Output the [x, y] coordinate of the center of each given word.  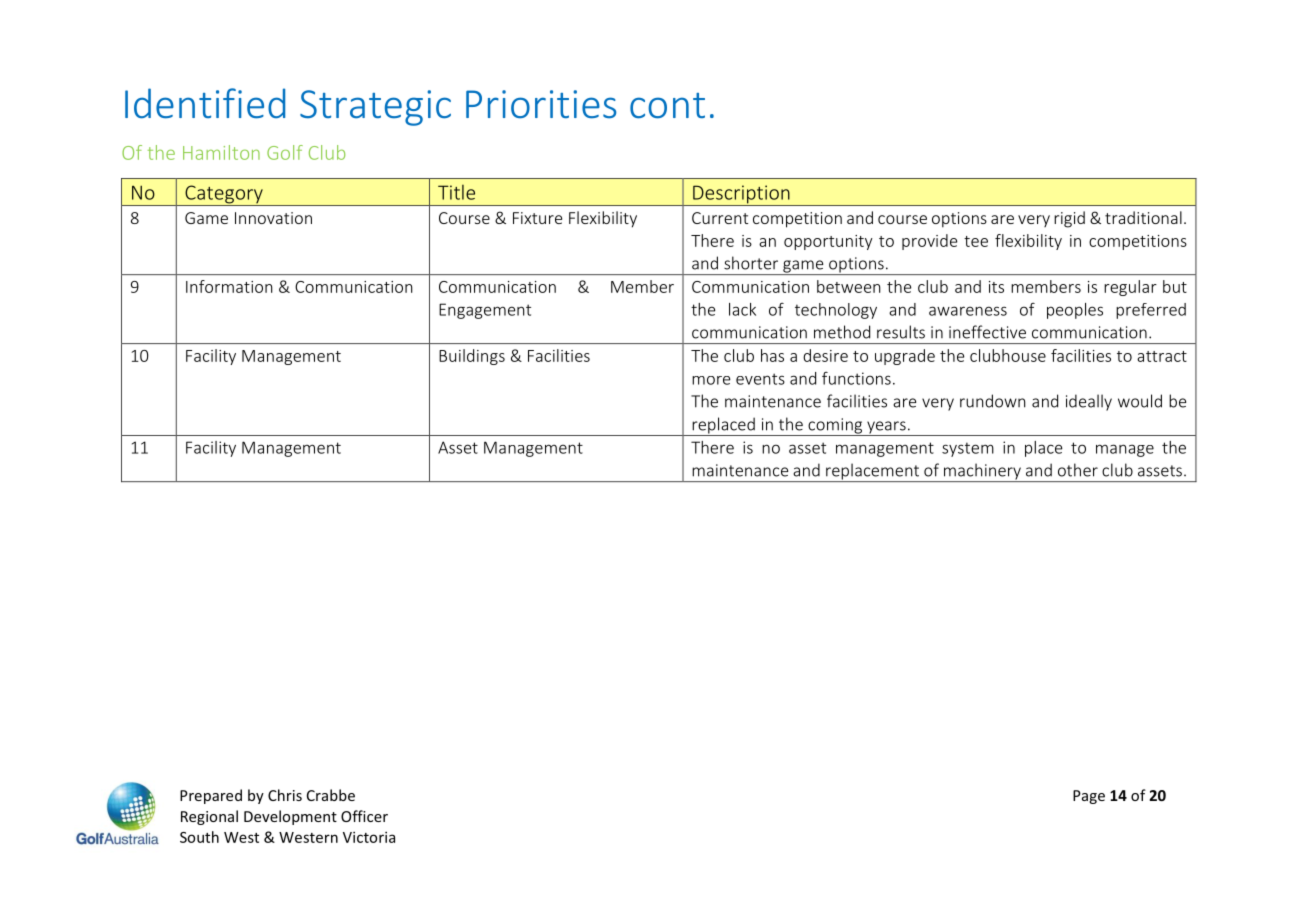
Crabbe [331, 795]
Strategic [375, 108]
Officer [364, 816]
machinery [982, 472]
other [1078, 470]
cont [667, 106]
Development [290, 817]
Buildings [472, 357]
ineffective [987, 332]
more [711, 380]
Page [1089, 797]
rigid [1069, 219]
